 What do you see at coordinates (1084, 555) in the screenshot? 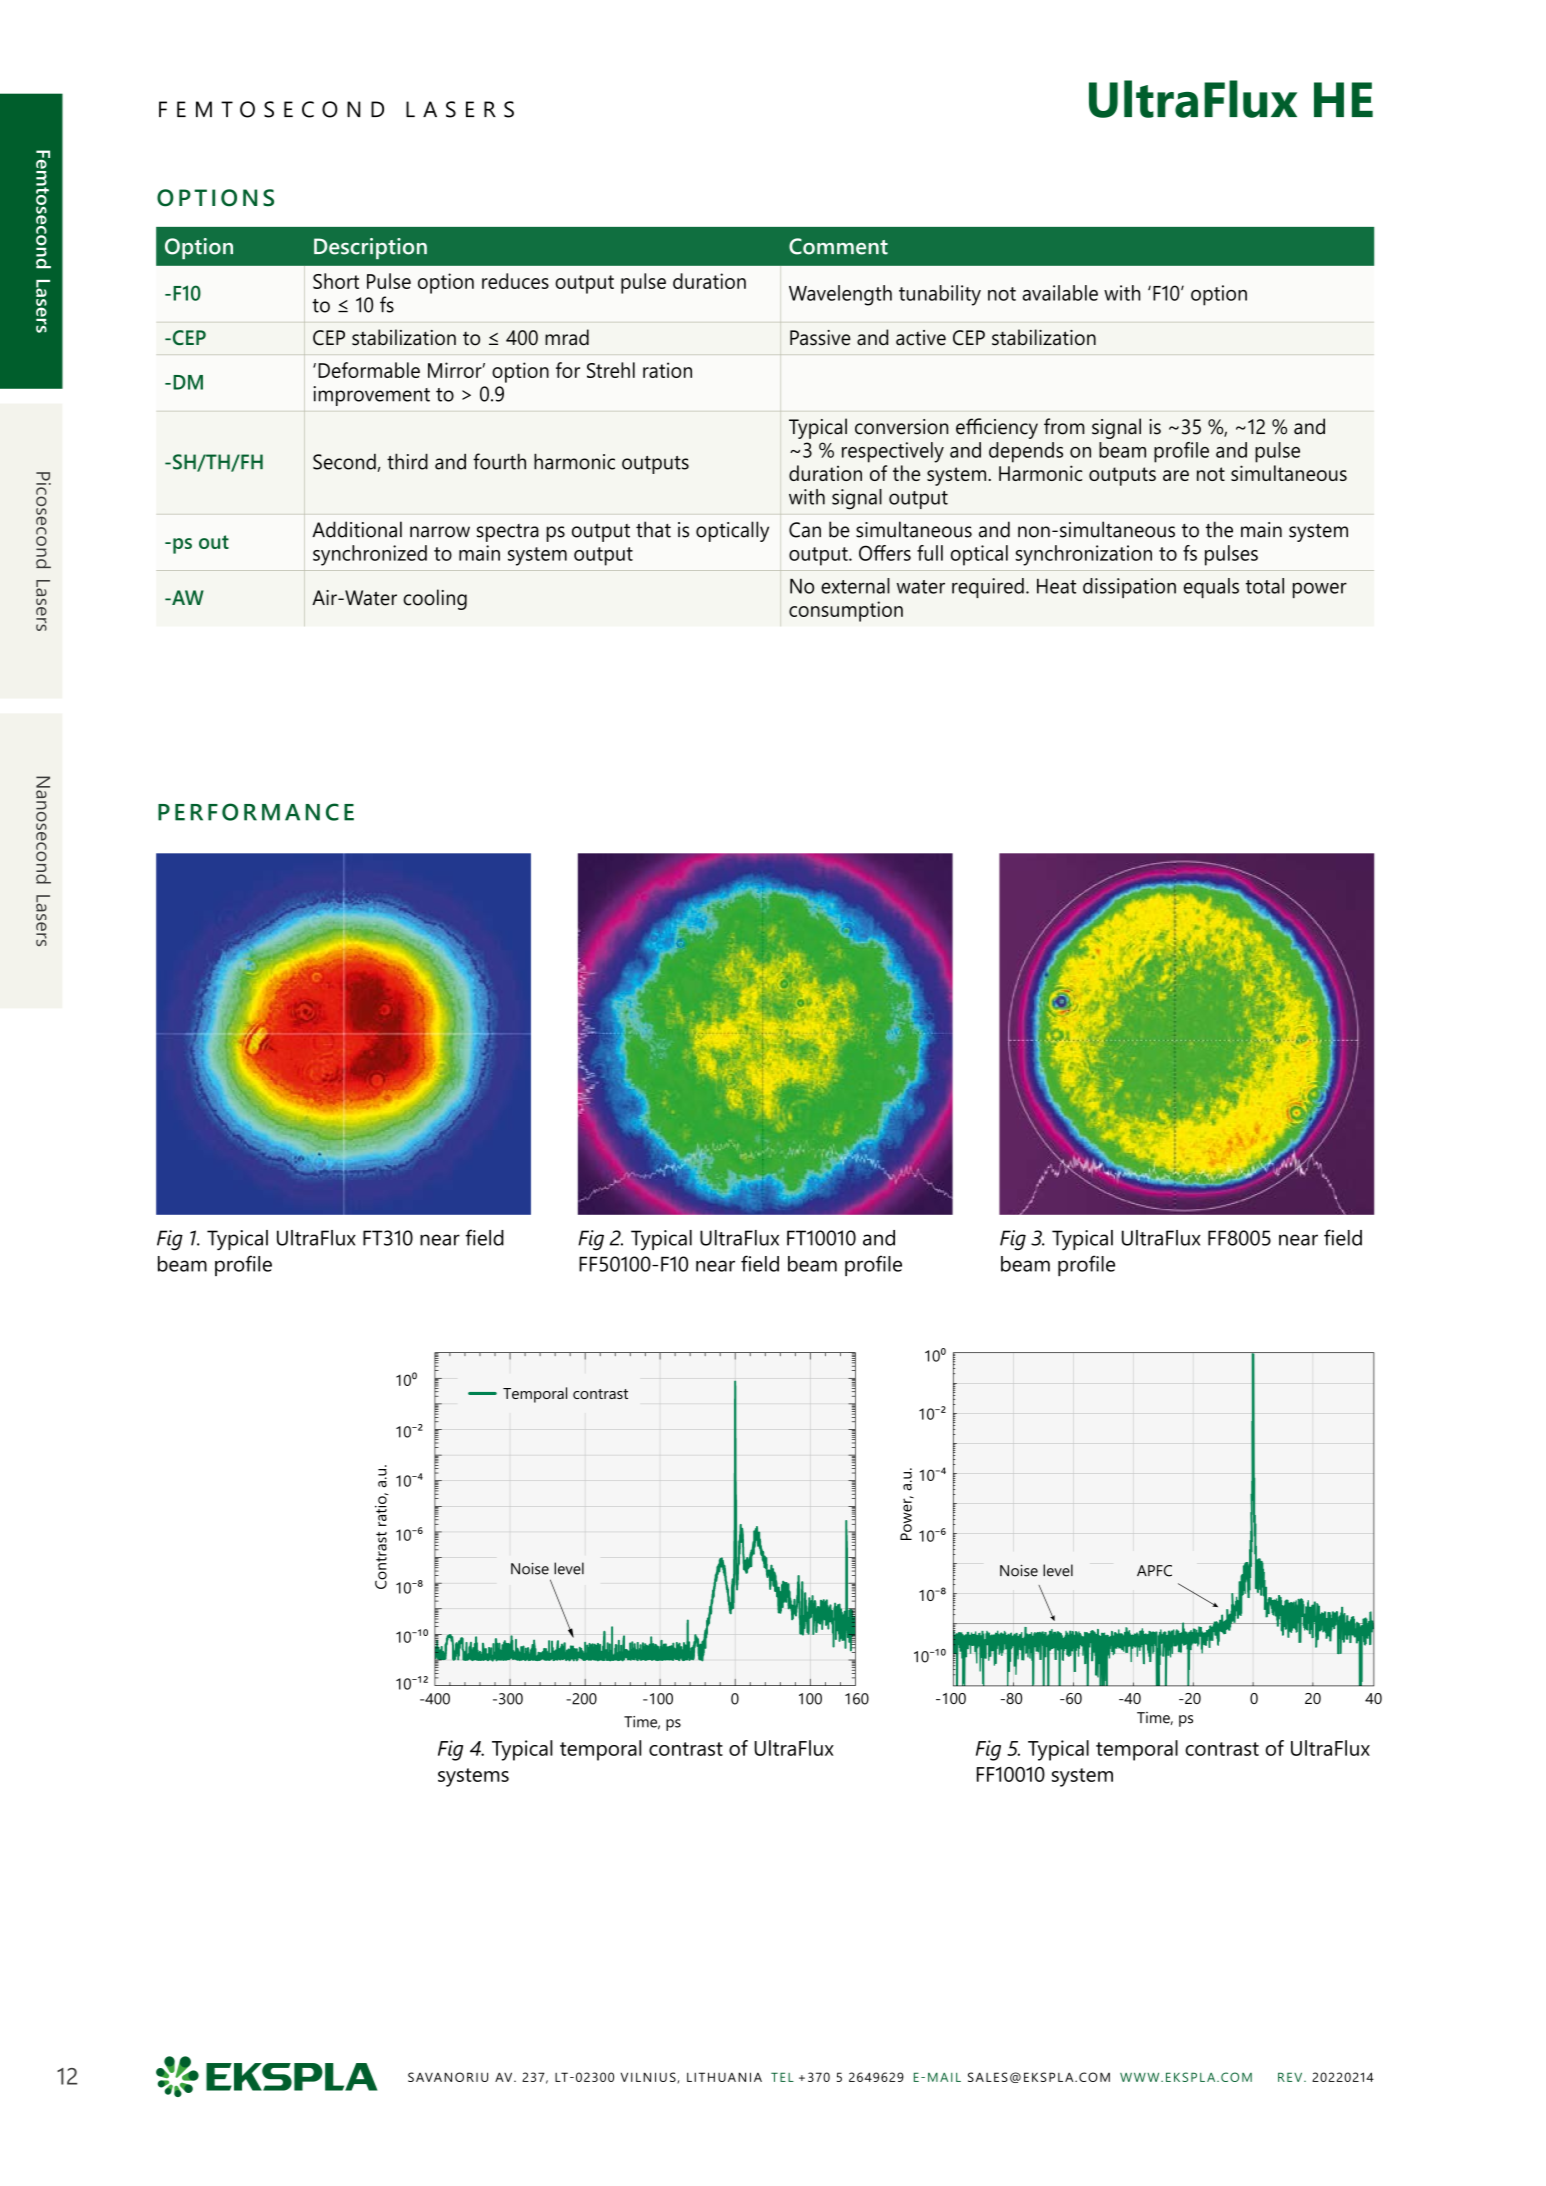
I see `synchronization` at bounding box center [1084, 555].
